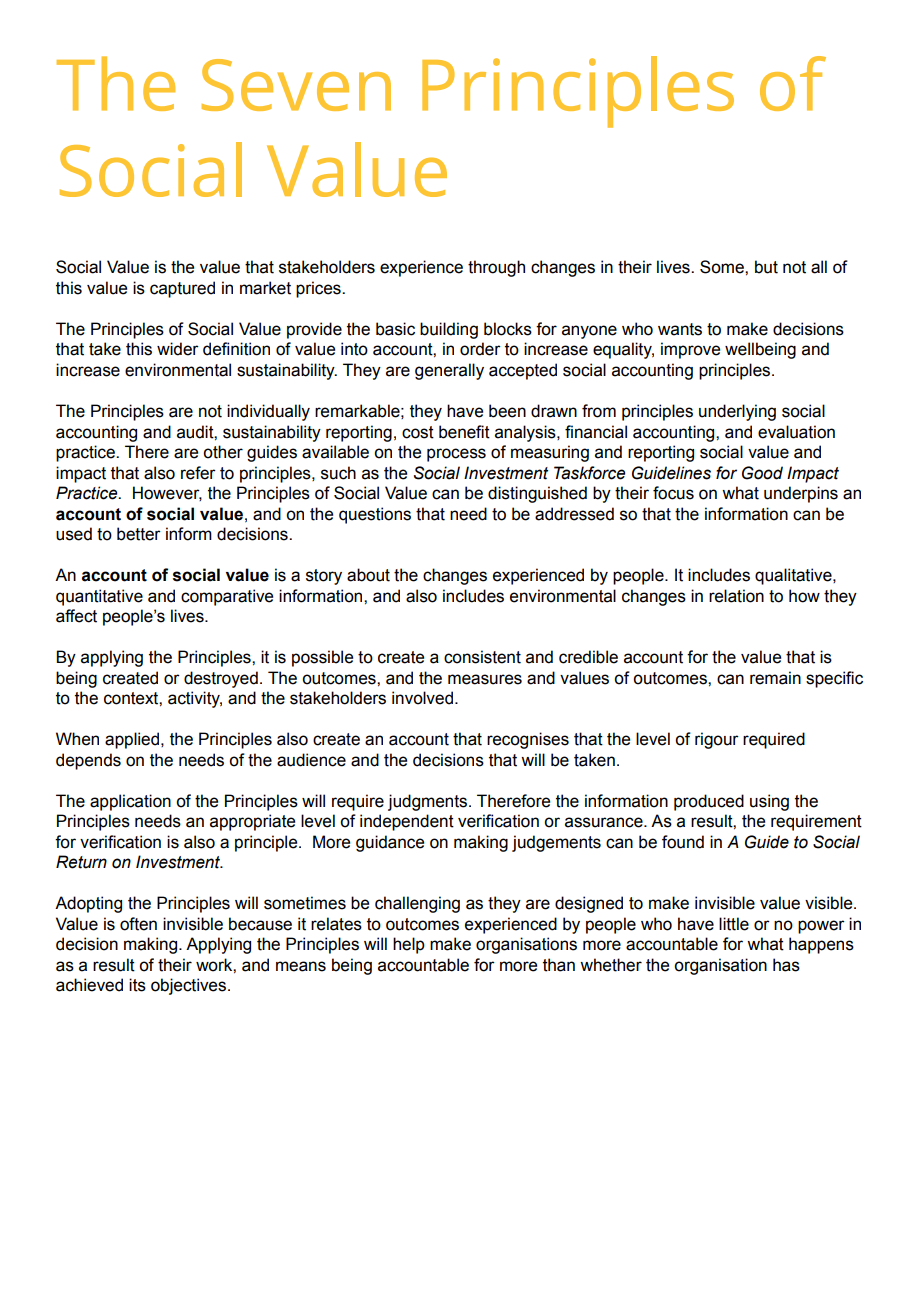 Image resolution: width=924 pixels, height=1308 pixels. What do you see at coordinates (409, 945) in the screenshot?
I see `help` at bounding box center [409, 945].
